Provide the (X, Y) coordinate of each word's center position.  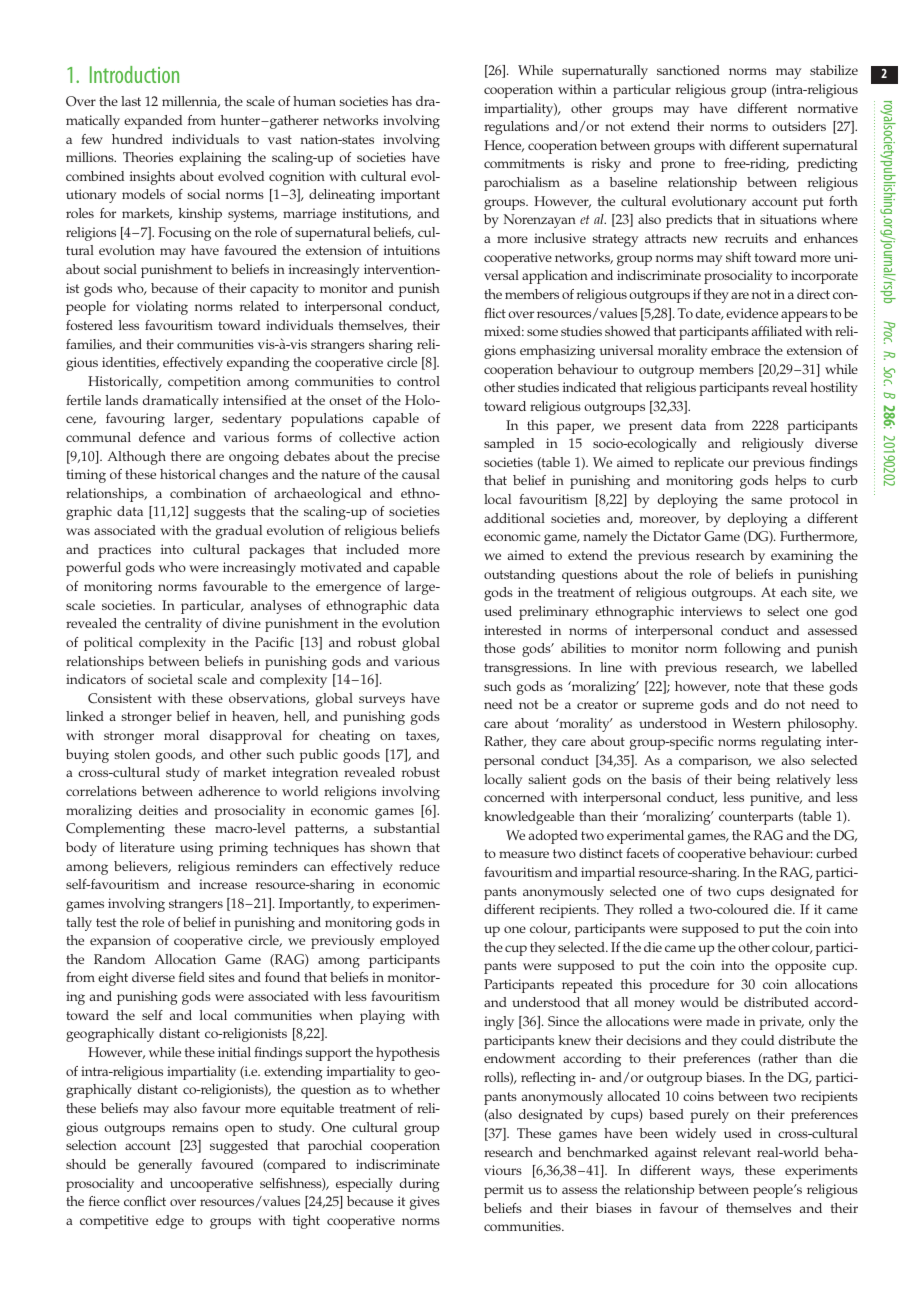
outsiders (799, 126)
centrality (173, 625)
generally (165, 1166)
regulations (516, 128)
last (131, 101)
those (499, 648)
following (752, 650)
